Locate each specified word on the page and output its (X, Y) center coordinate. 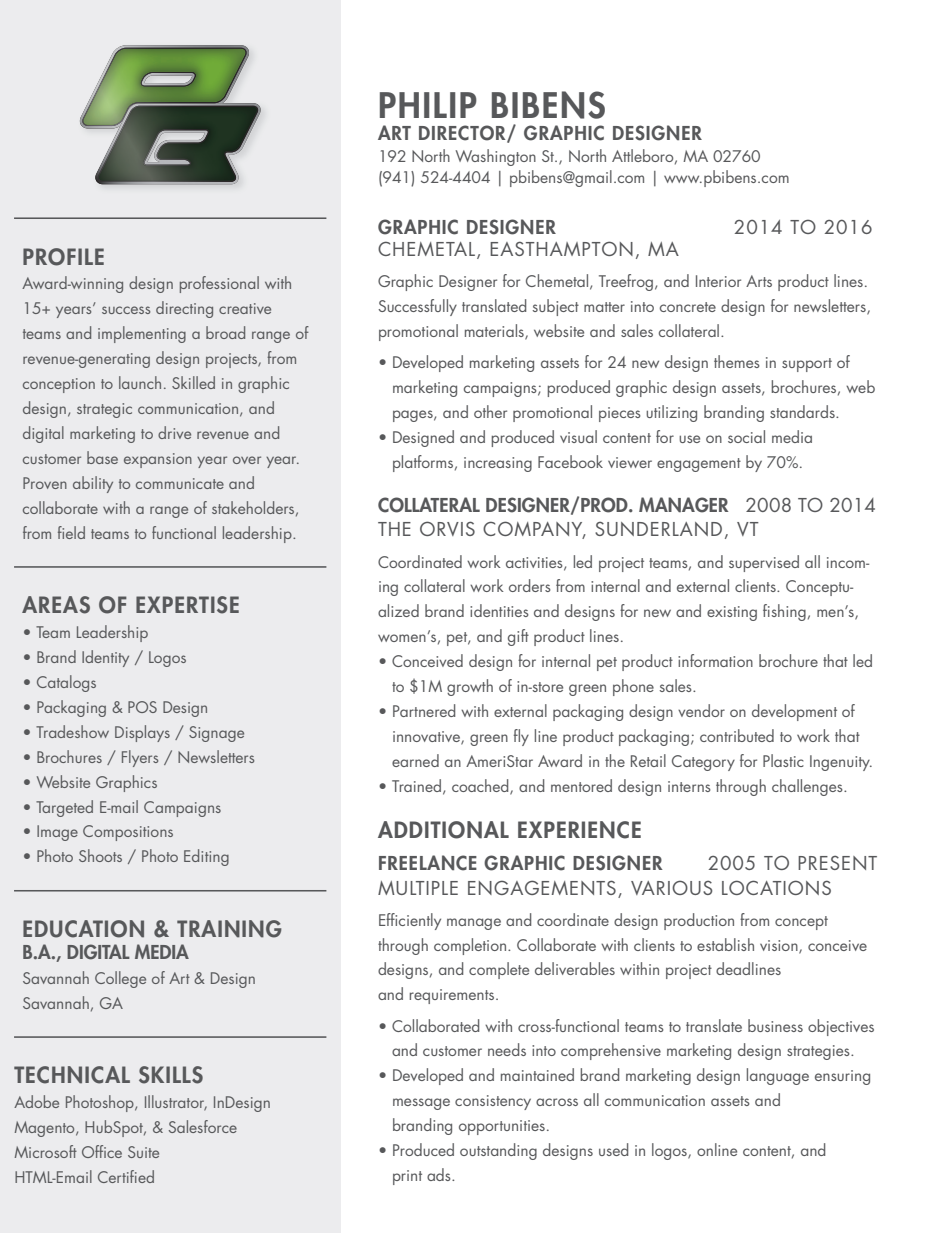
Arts (759, 281)
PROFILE (63, 257)
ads (440, 1174)
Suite (143, 1152)
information (715, 660)
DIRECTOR (463, 134)
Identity (105, 658)
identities (499, 610)
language (778, 1076)
